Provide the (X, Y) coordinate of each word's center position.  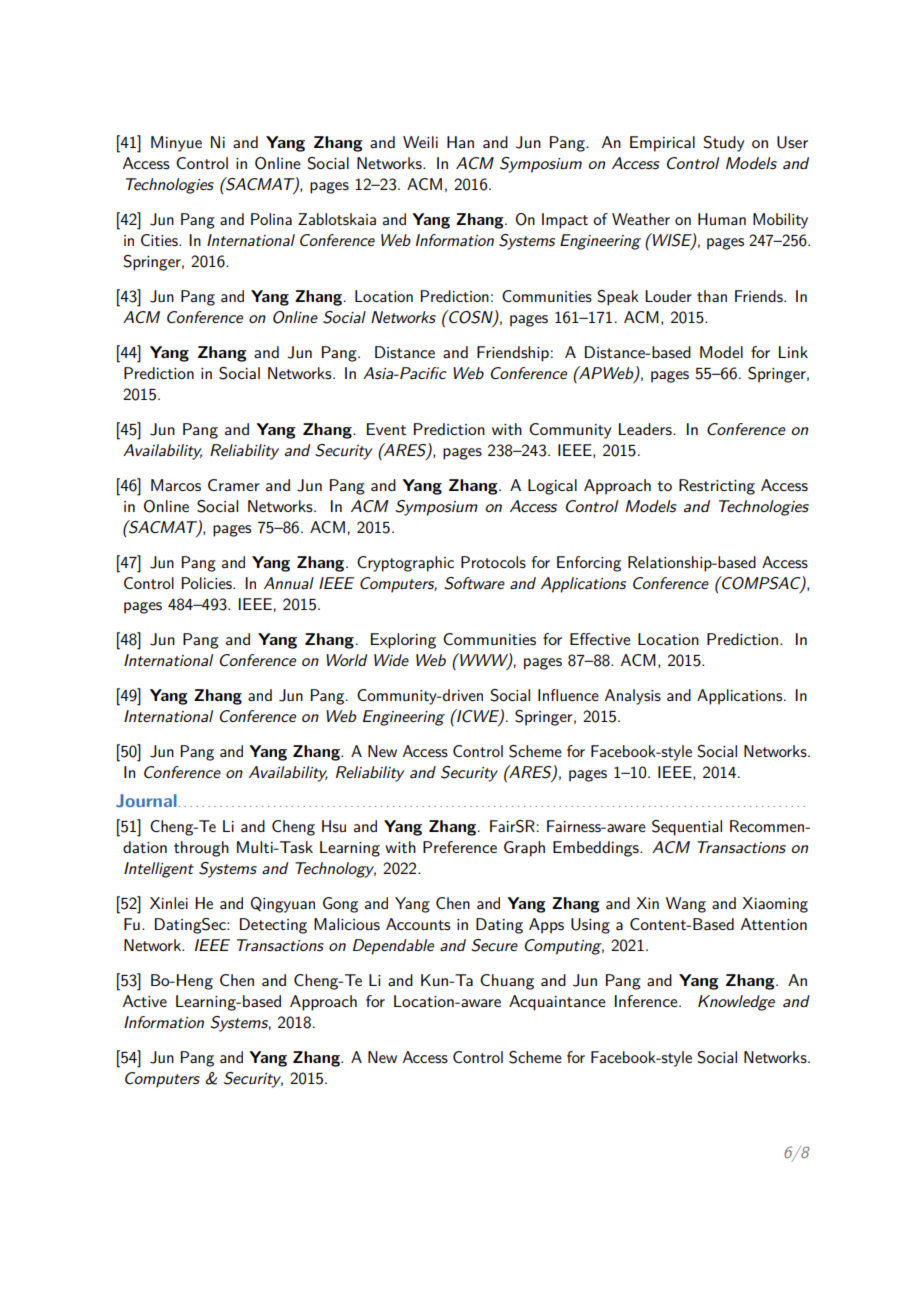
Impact (565, 221)
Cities (160, 240)
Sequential (687, 828)
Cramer (234, 485)
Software (474, 583)
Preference (460, 847)
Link (793, 352)
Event (386, 429)
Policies (208, 583)
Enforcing (589, 564)
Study (723, 144)
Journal (146, 801)
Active (145, 1001)
